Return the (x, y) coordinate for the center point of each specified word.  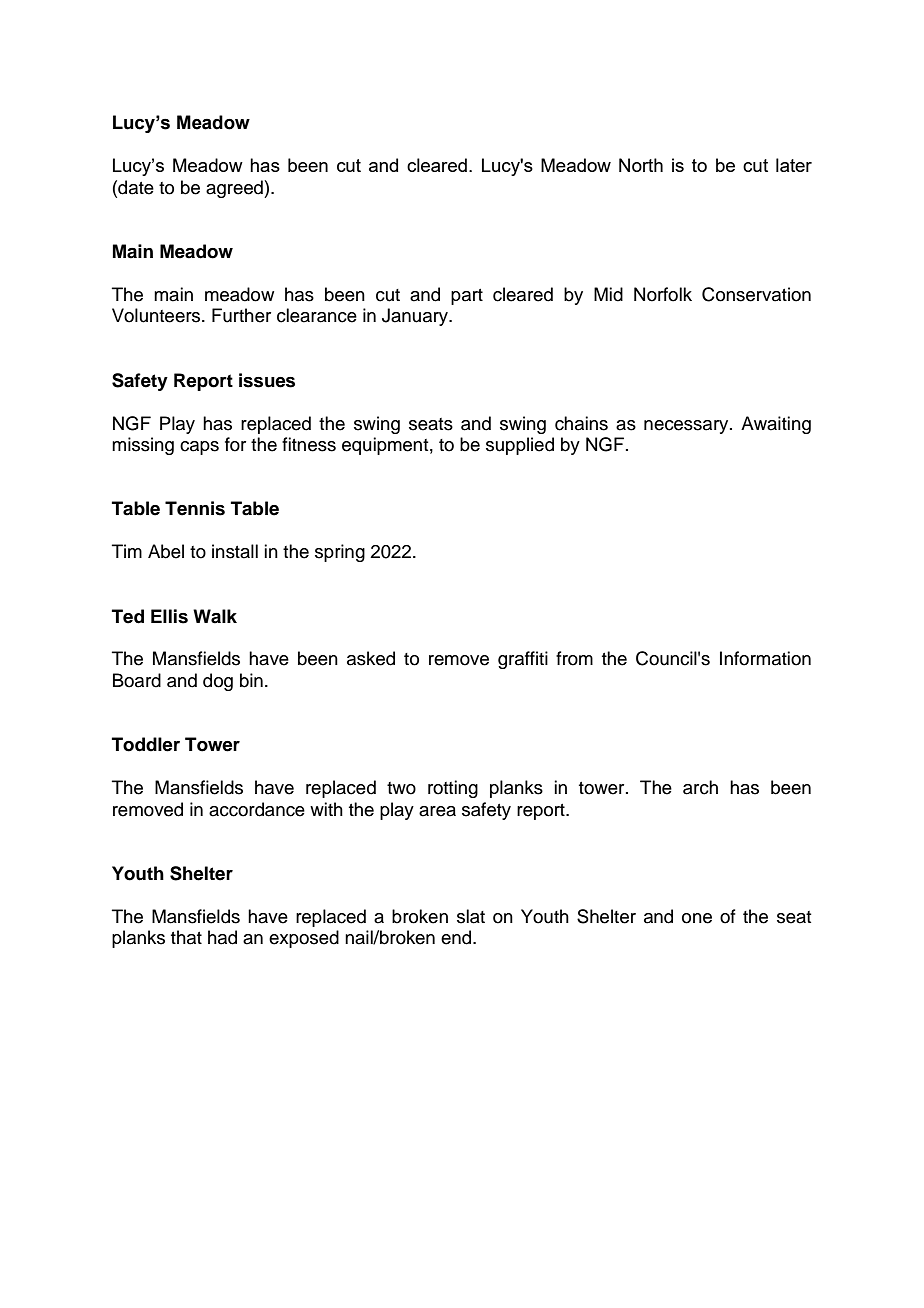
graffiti (523, 660)
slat (471, 916)
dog (218, 682)
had (222, 937)
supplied (520, 446)
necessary (687, 427)
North (641, 165)
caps (199, 448)
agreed (235, 189)
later (794, 165)
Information (765, 658)
